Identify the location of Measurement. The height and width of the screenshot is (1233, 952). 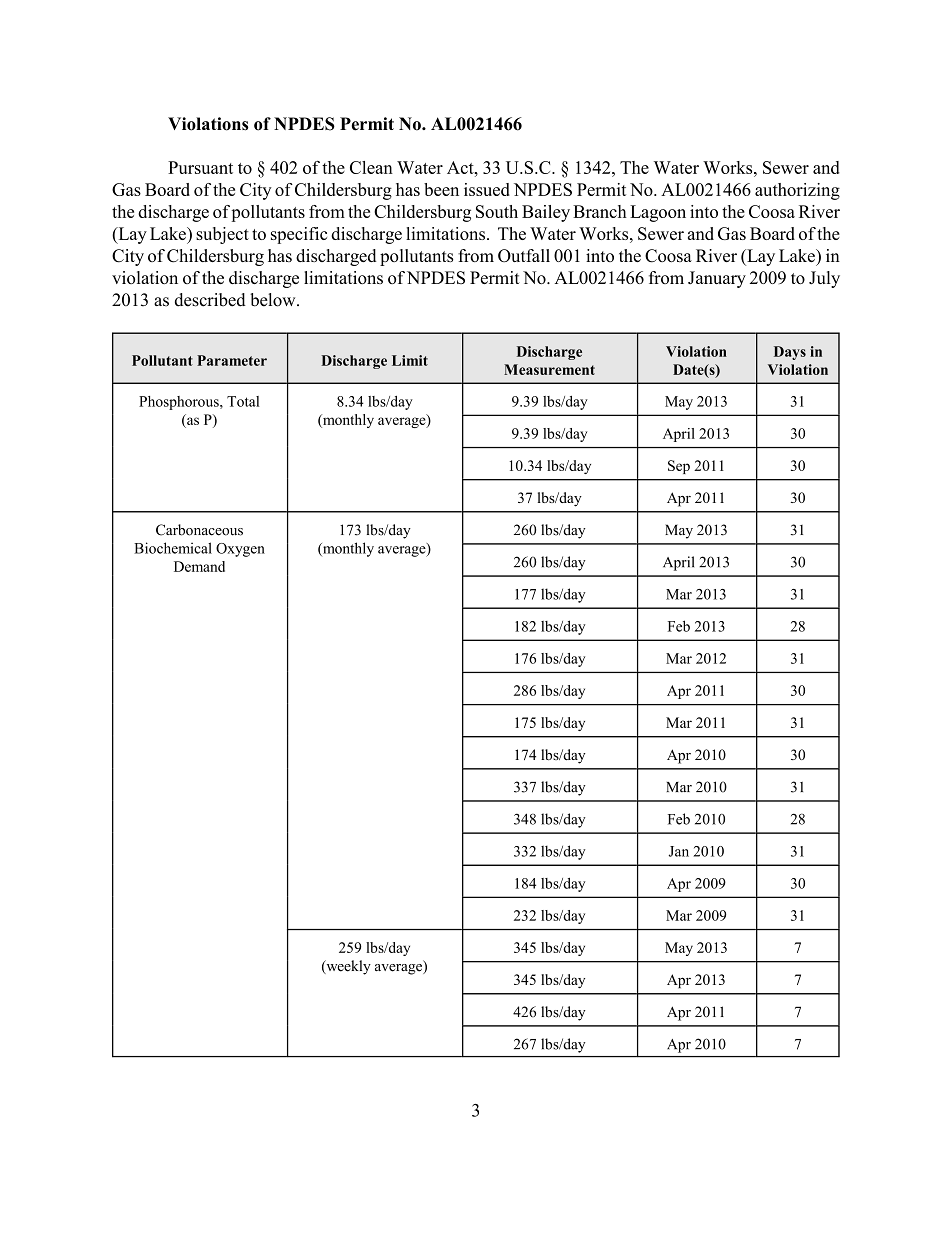
(549, 369).
